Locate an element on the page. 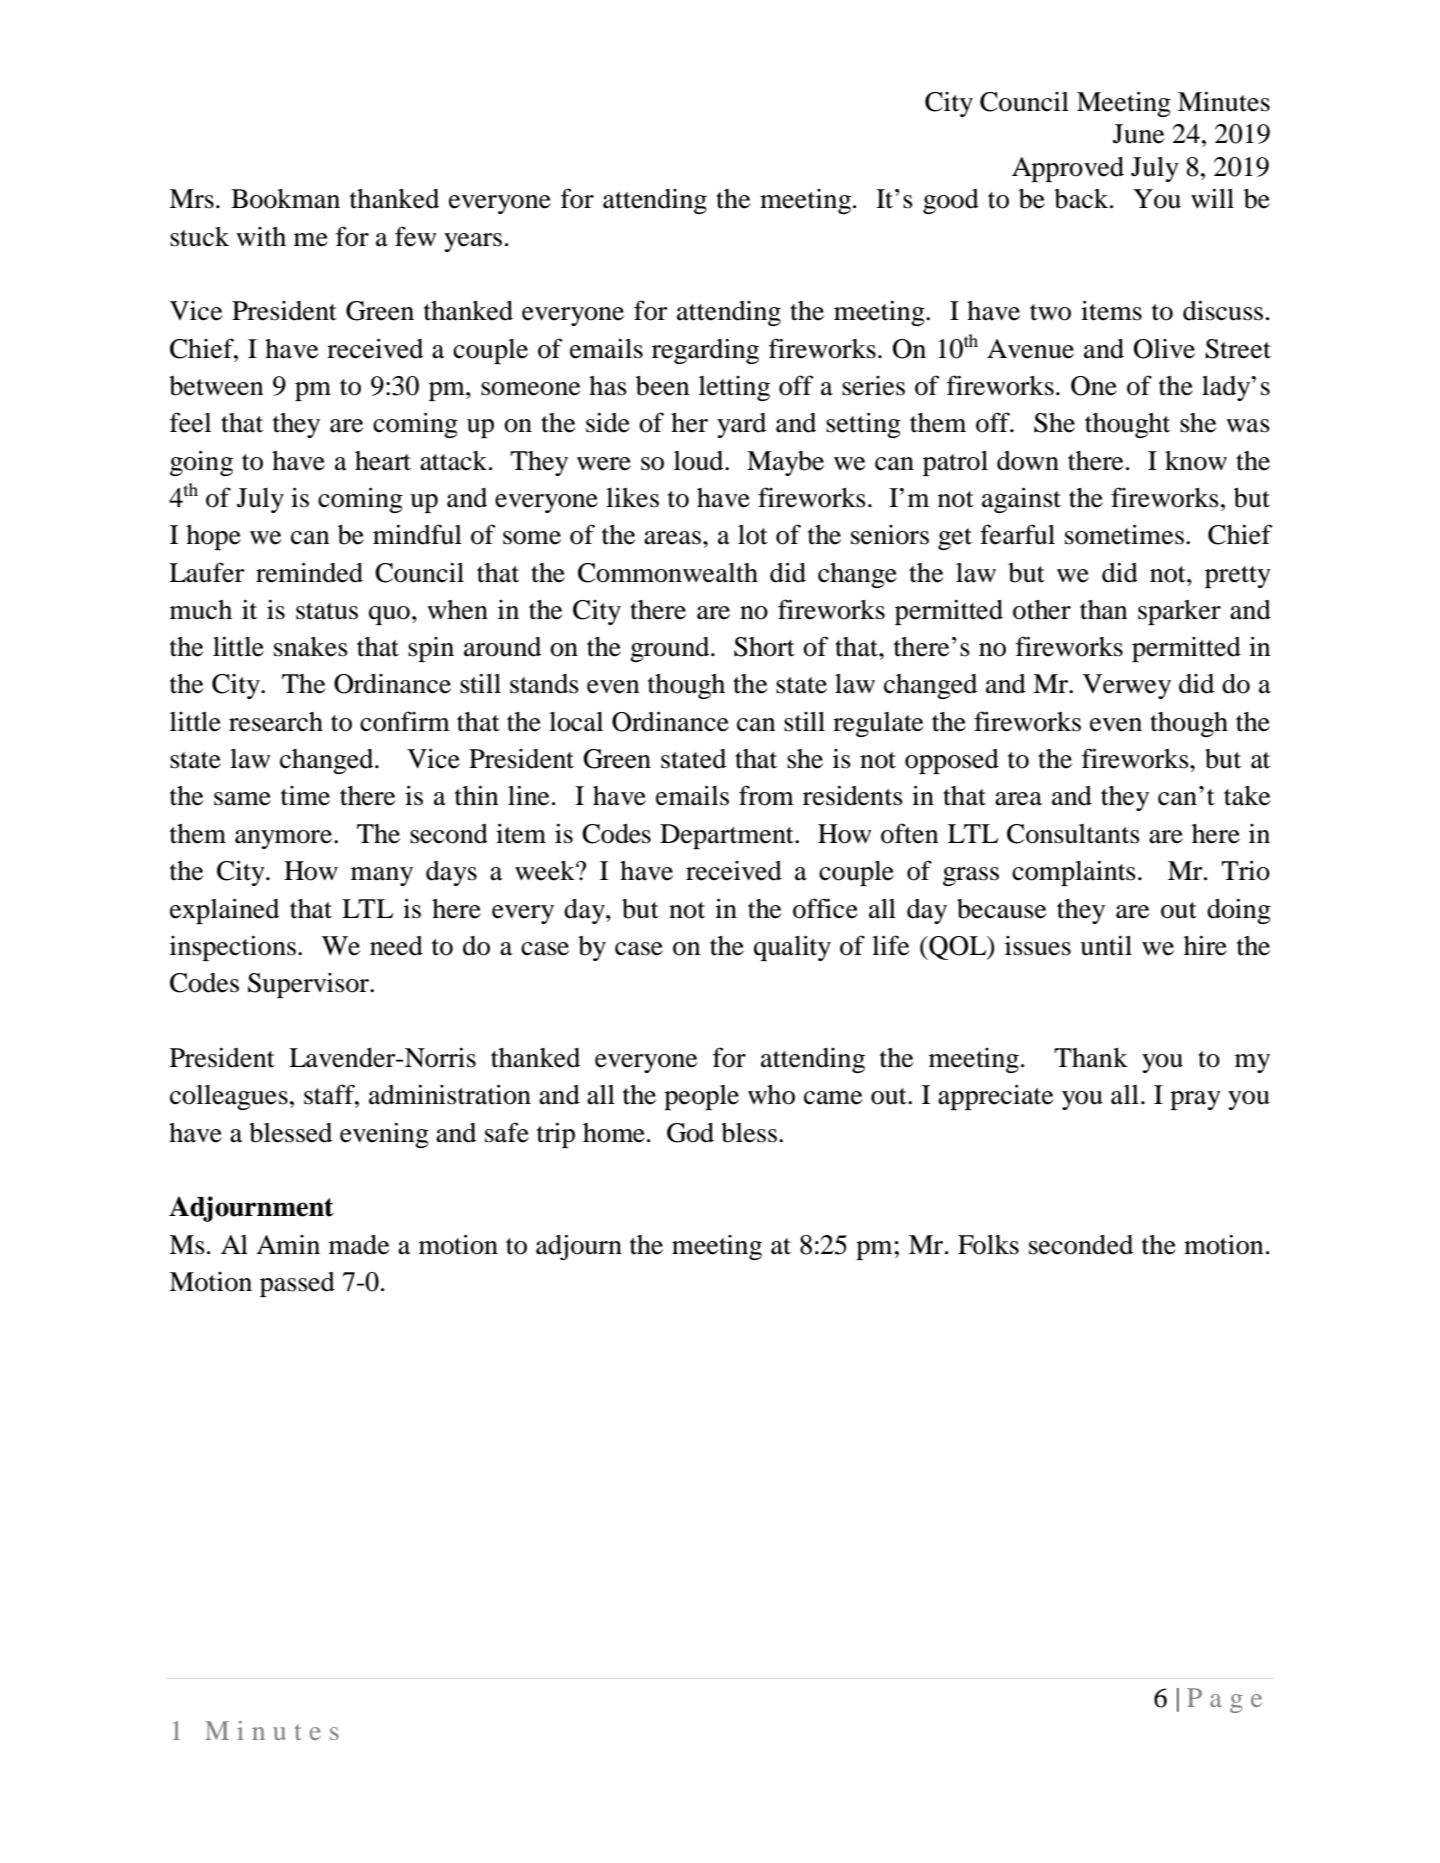  God is located at coordinates (690, 1133).
